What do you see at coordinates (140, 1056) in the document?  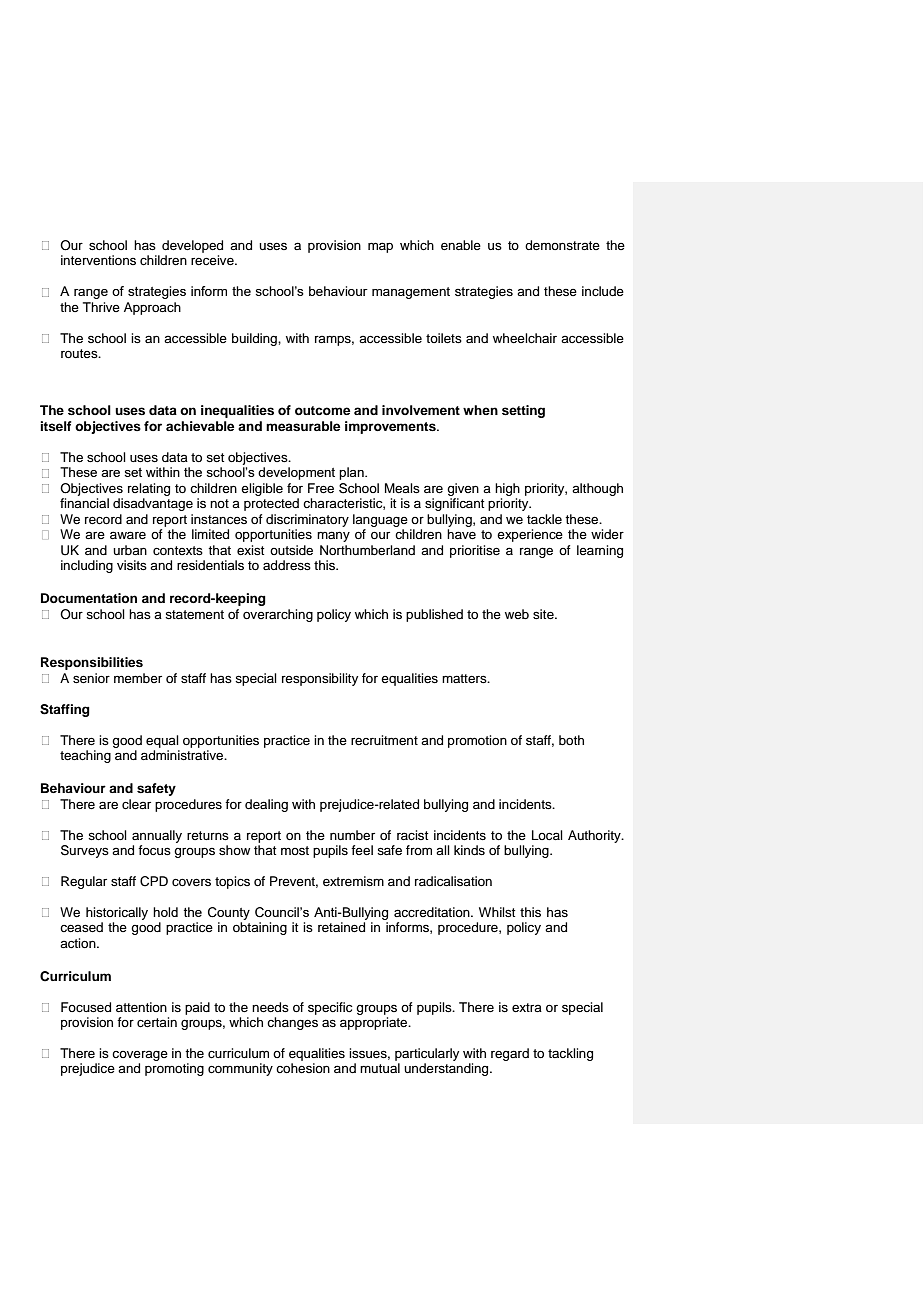 I see `coverage` at bounding box center [140, 1056].
